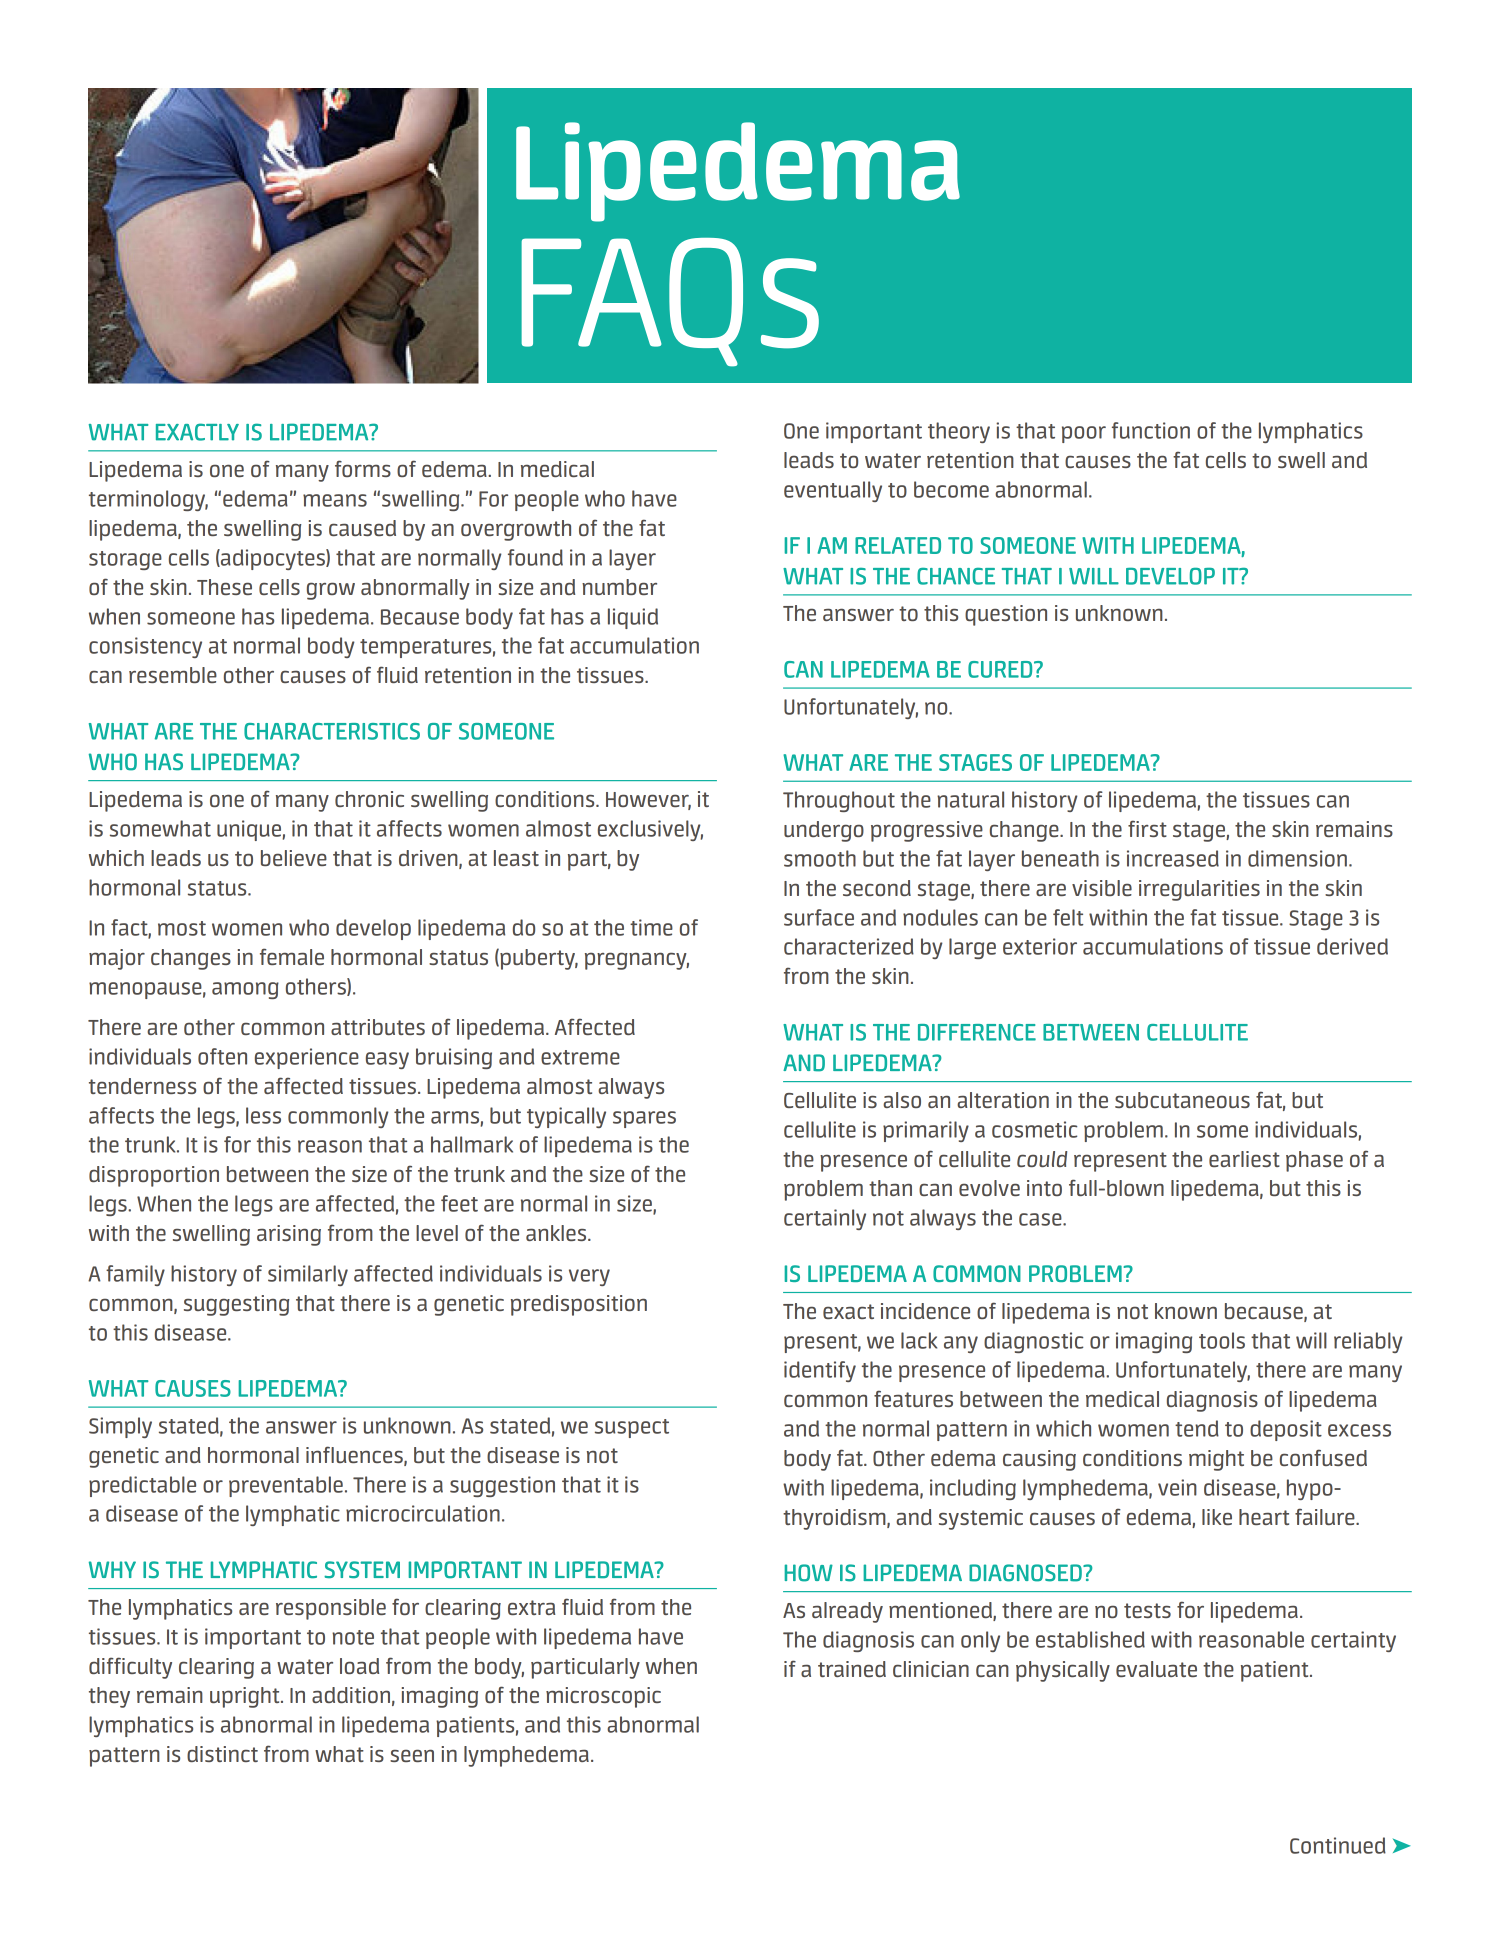  What do you see at coordinates (839, 801) in the screenshot?
I see `Throughout` at bounding box center [839, 801].
